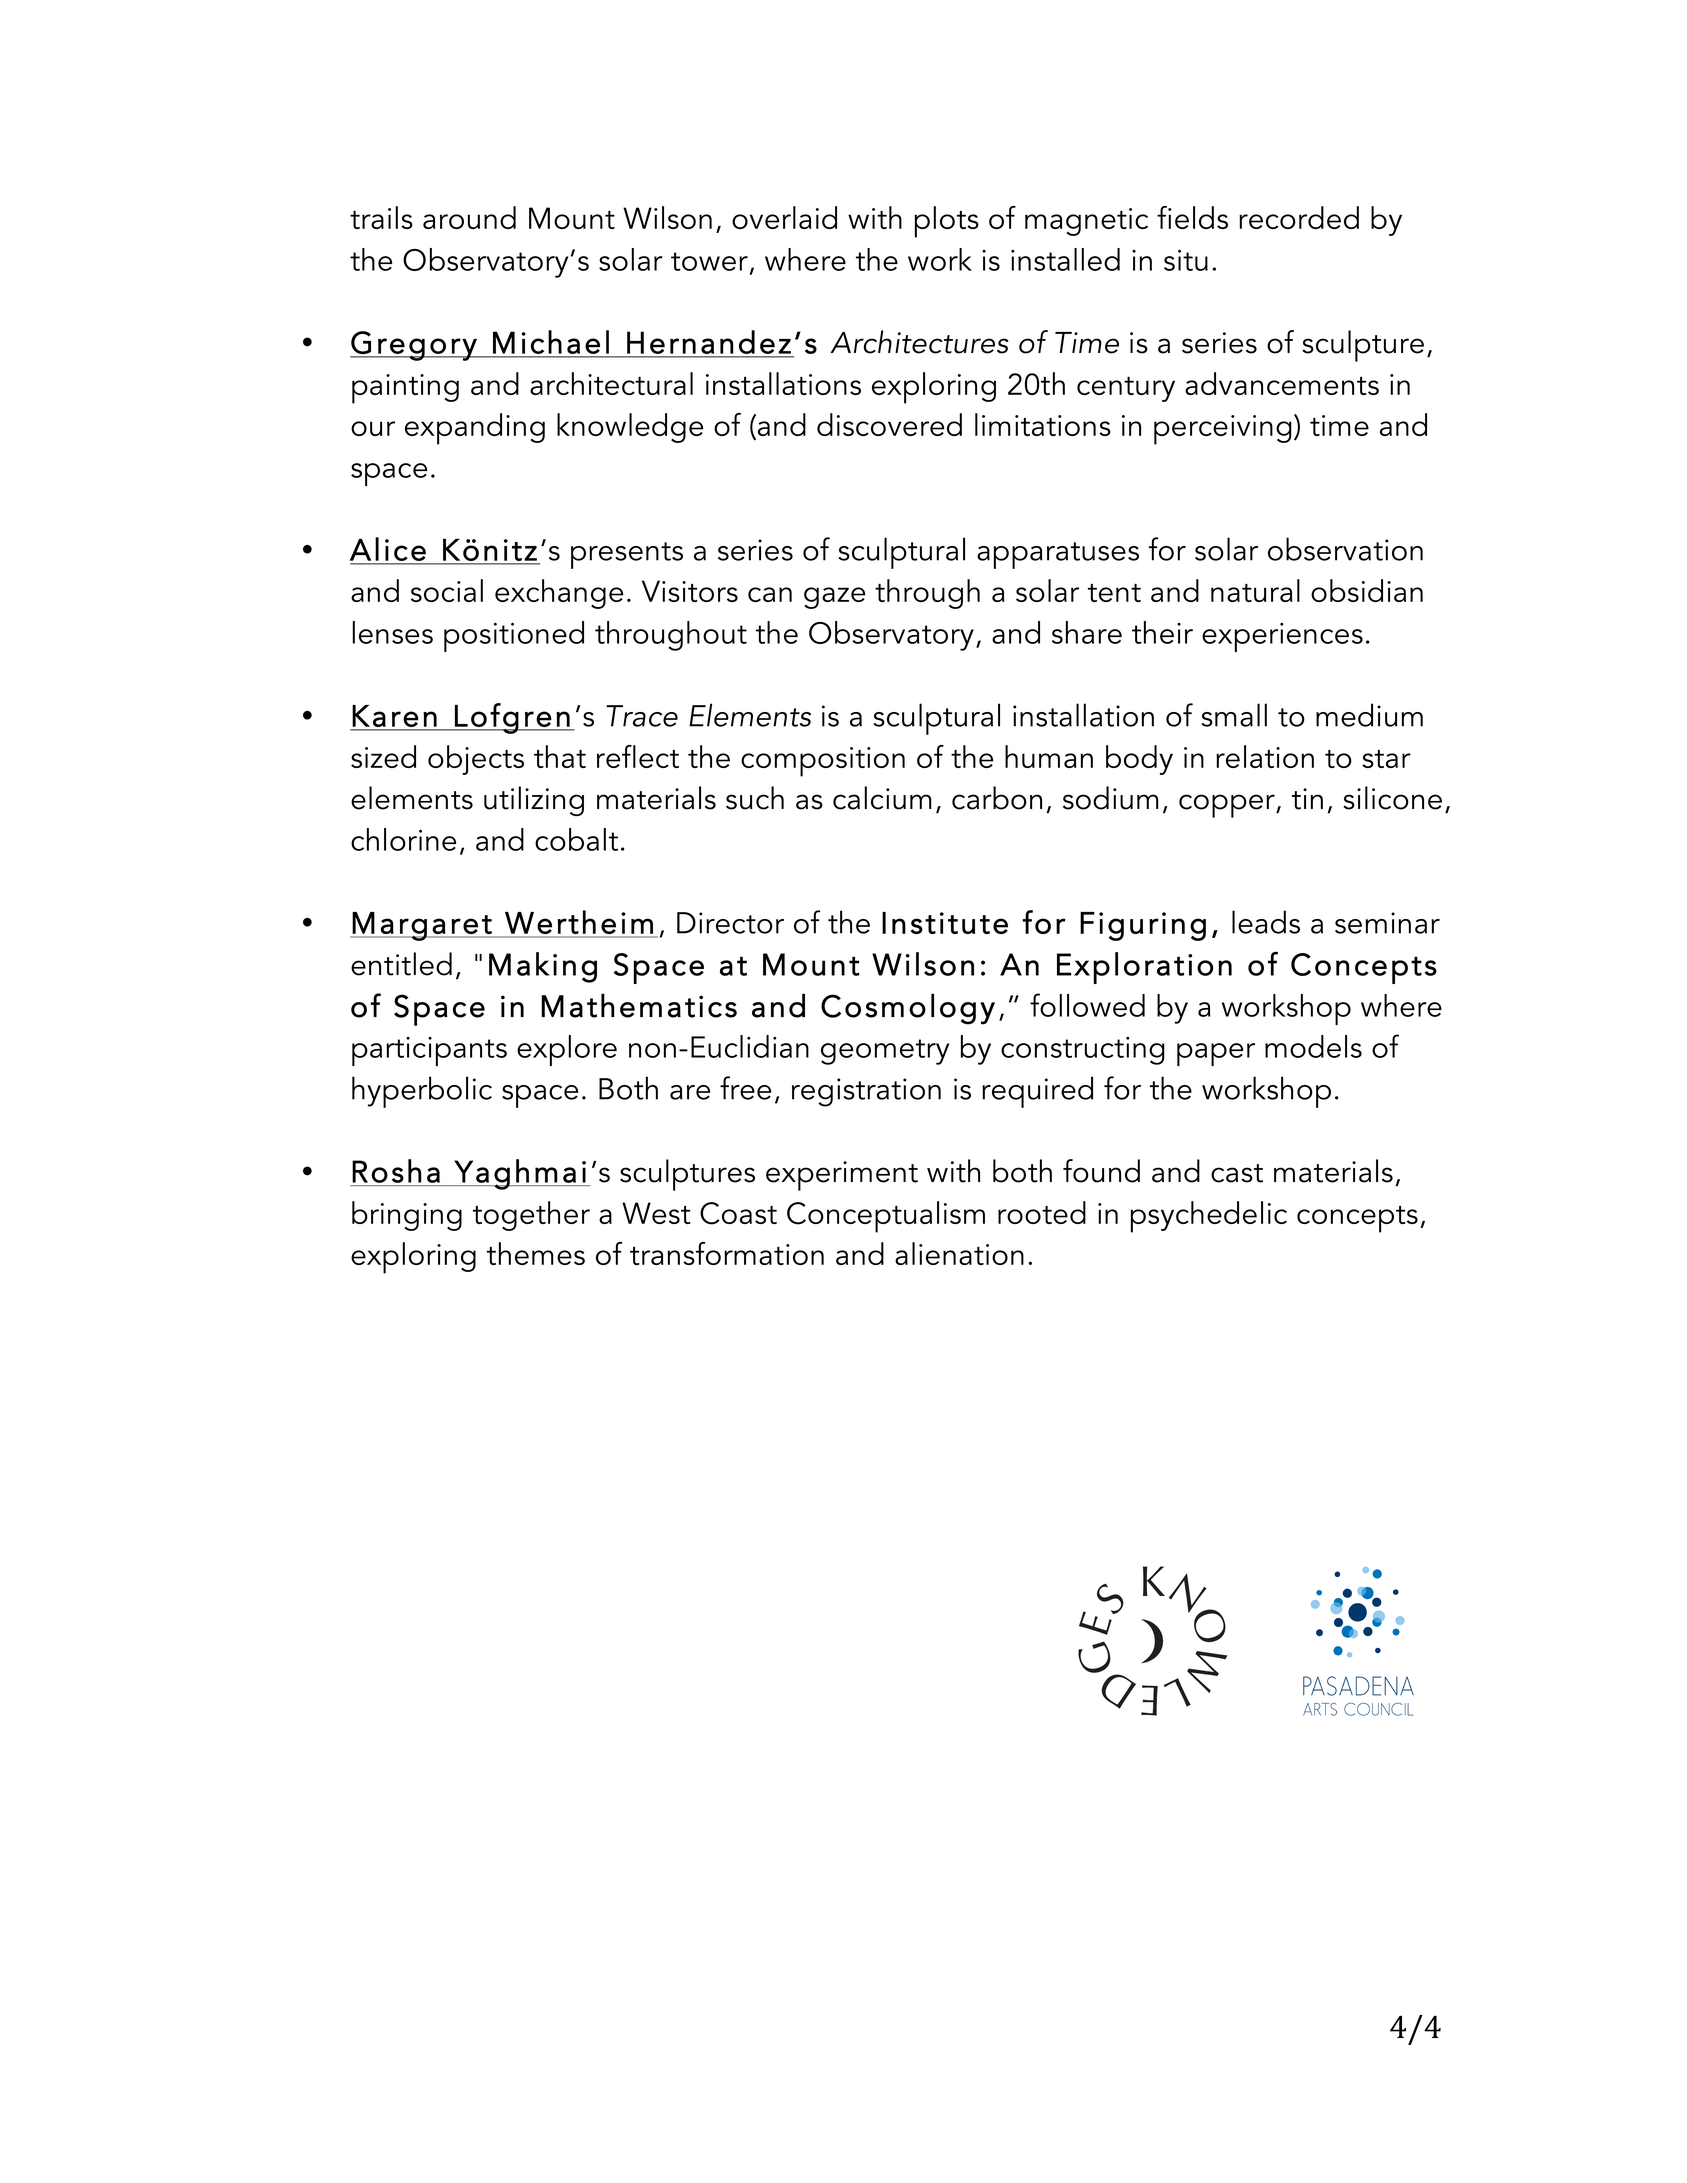 The image size is (1687, 2183). I want to click on alienation, so click(959, 1253).
